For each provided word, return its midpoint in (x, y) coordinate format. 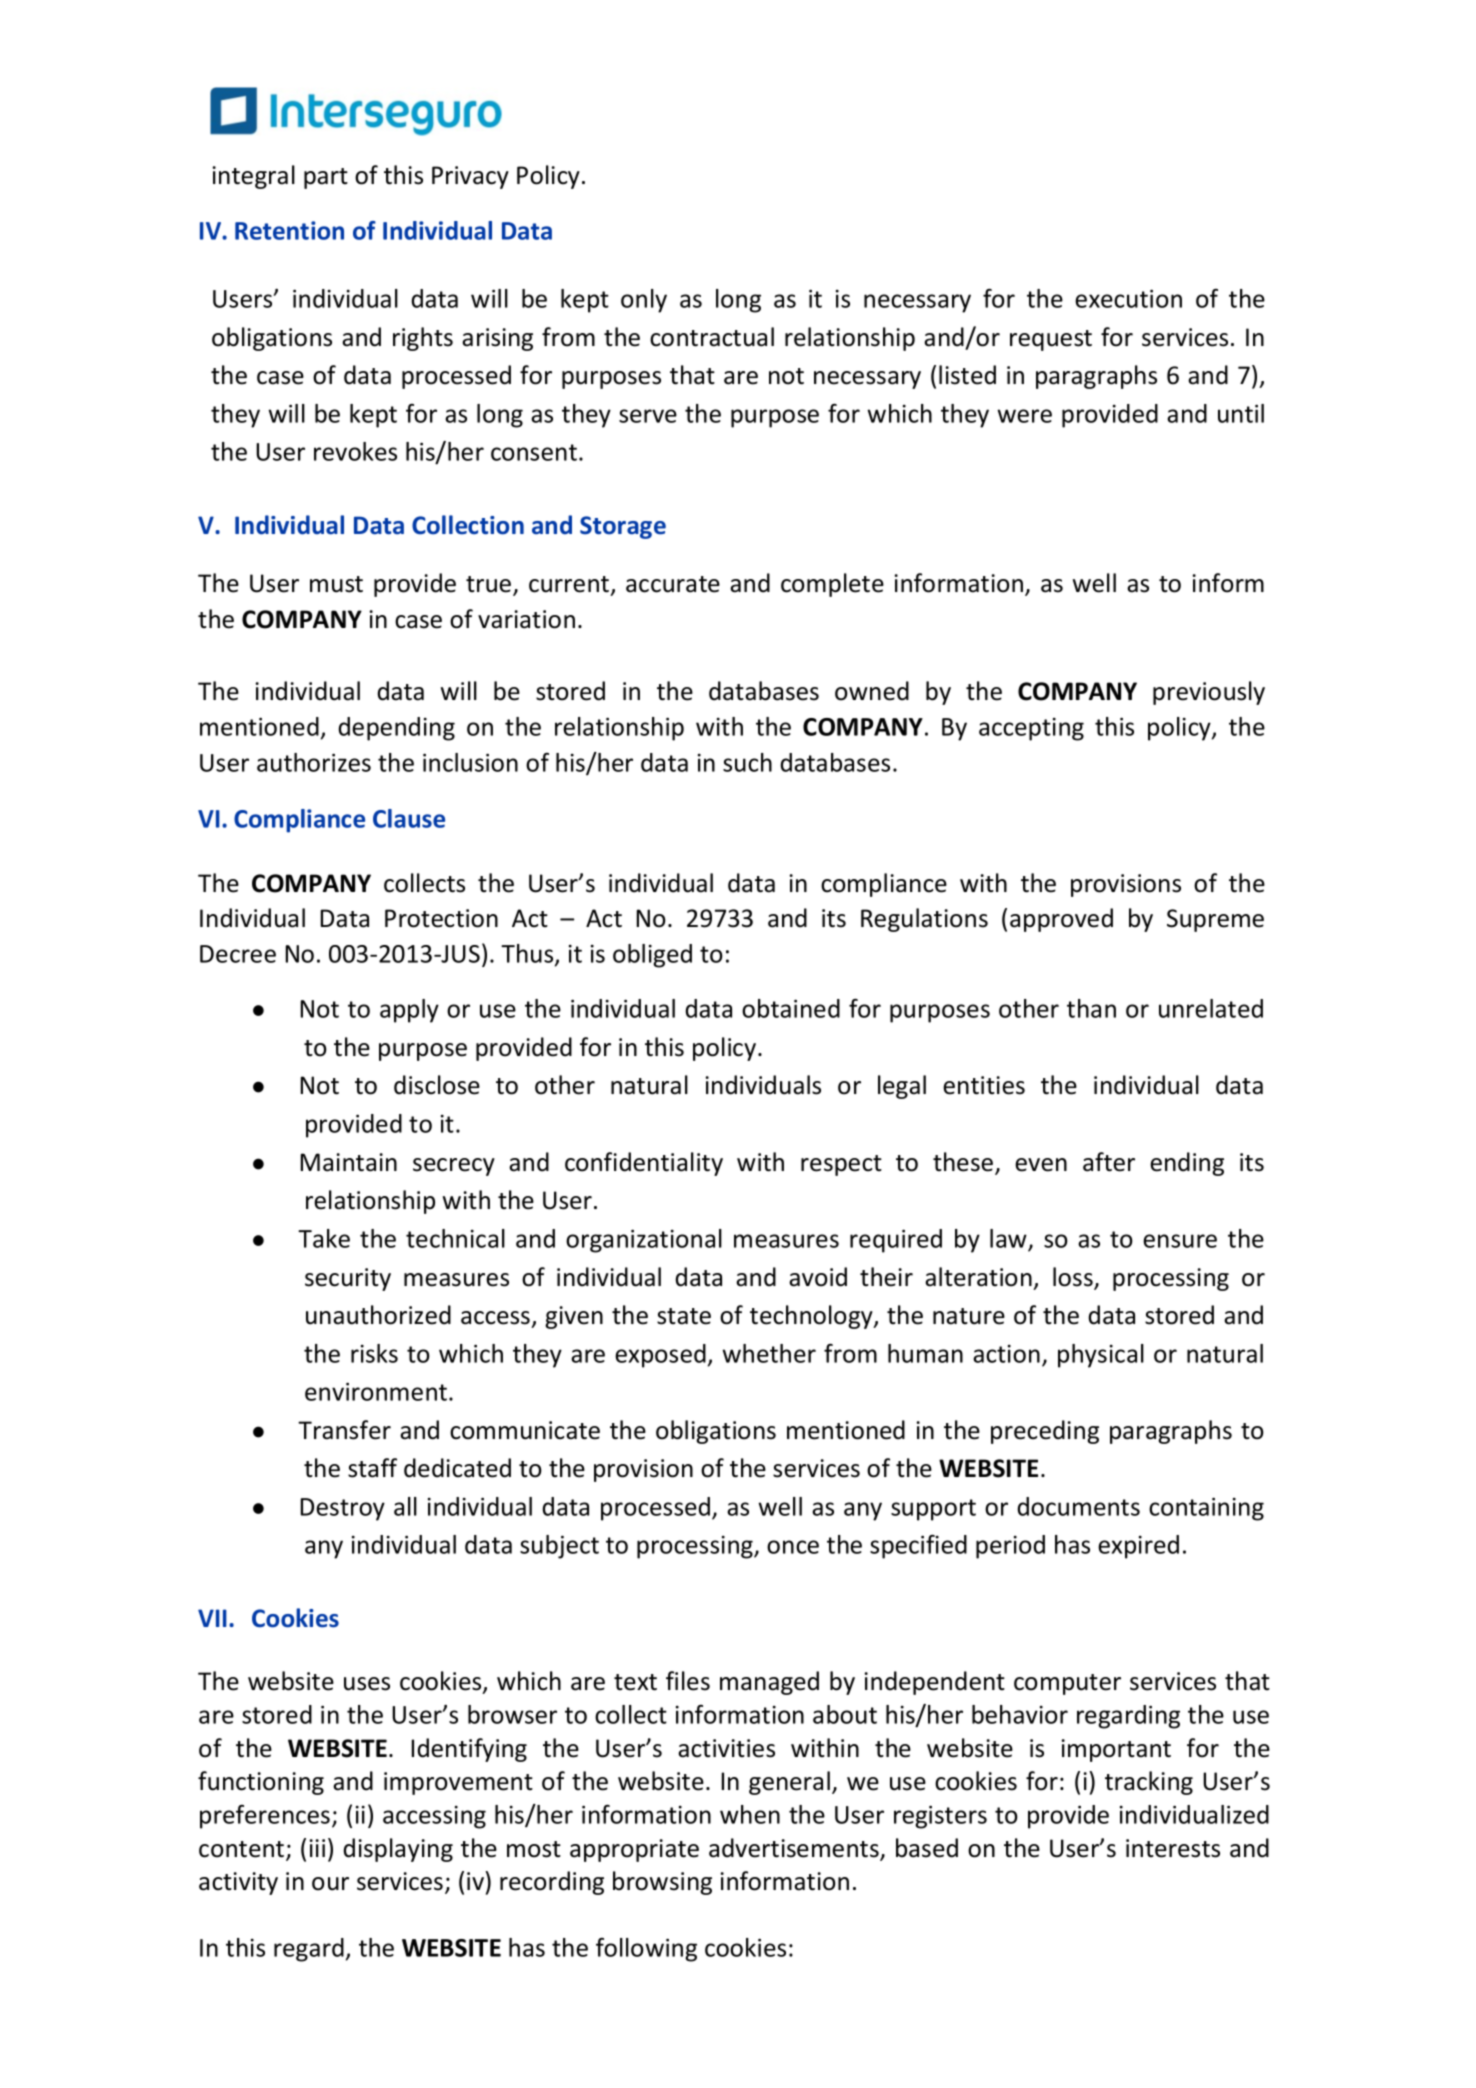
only (644, 301)
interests (1173, 1848)
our (330, 1884)
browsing (662, 1883)
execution (1128, 298)
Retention (289, 230)
